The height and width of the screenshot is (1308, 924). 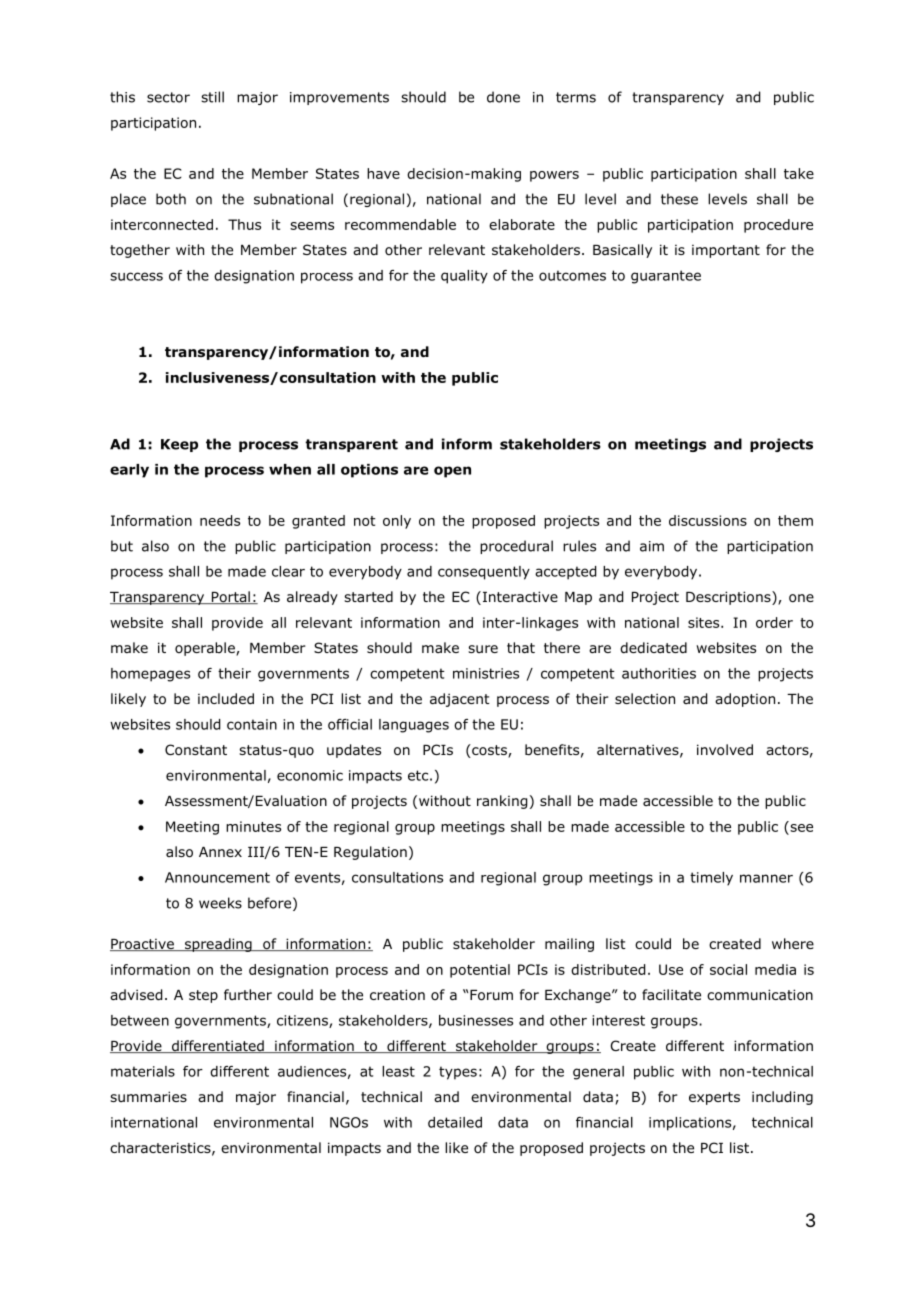 What do you see at coordinates (148, 1096) in the screenshot?
I see `summaries` at bounding box center [148, 1096].
